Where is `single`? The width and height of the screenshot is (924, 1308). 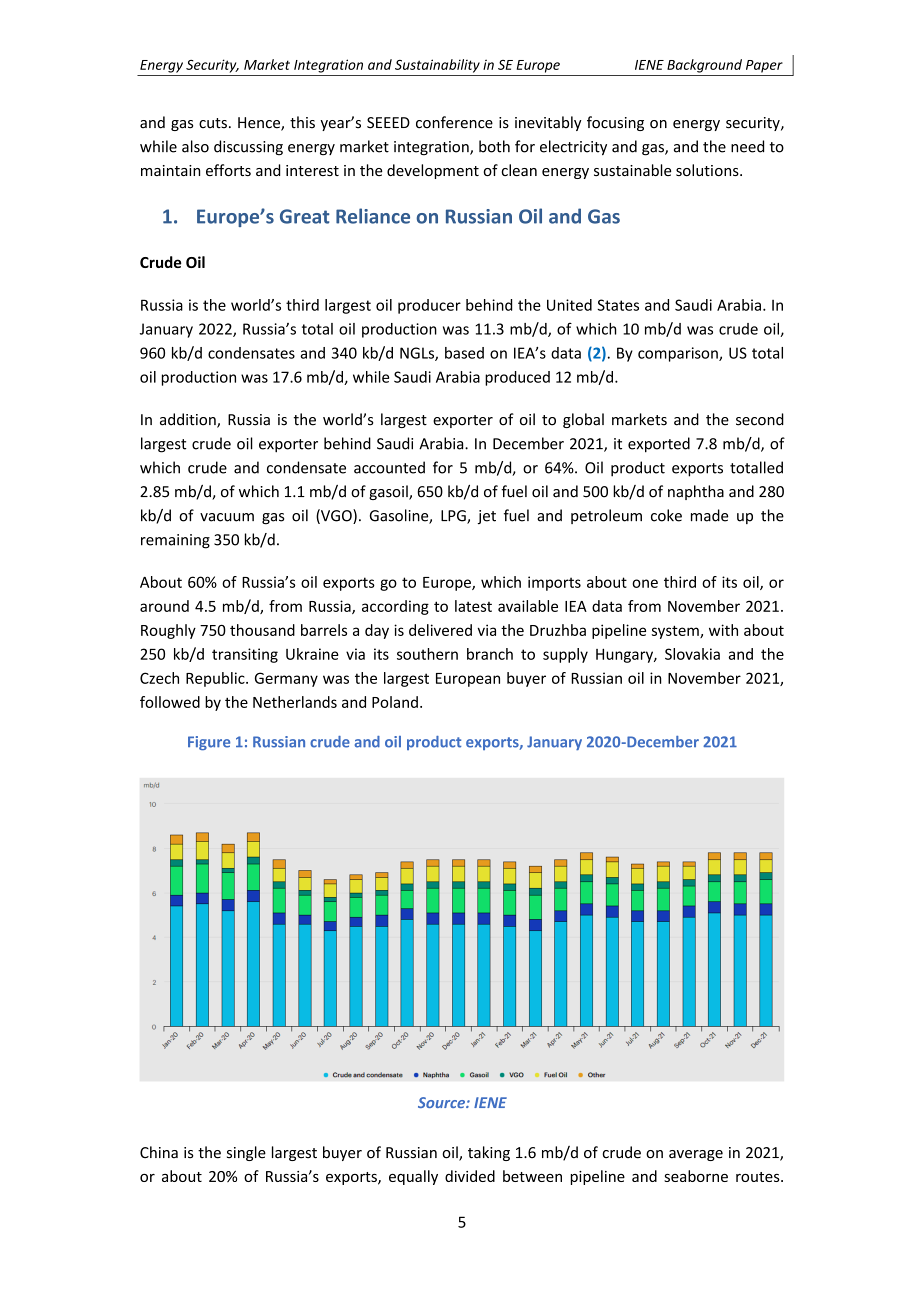
single is located at coordinates (246, 1153).
